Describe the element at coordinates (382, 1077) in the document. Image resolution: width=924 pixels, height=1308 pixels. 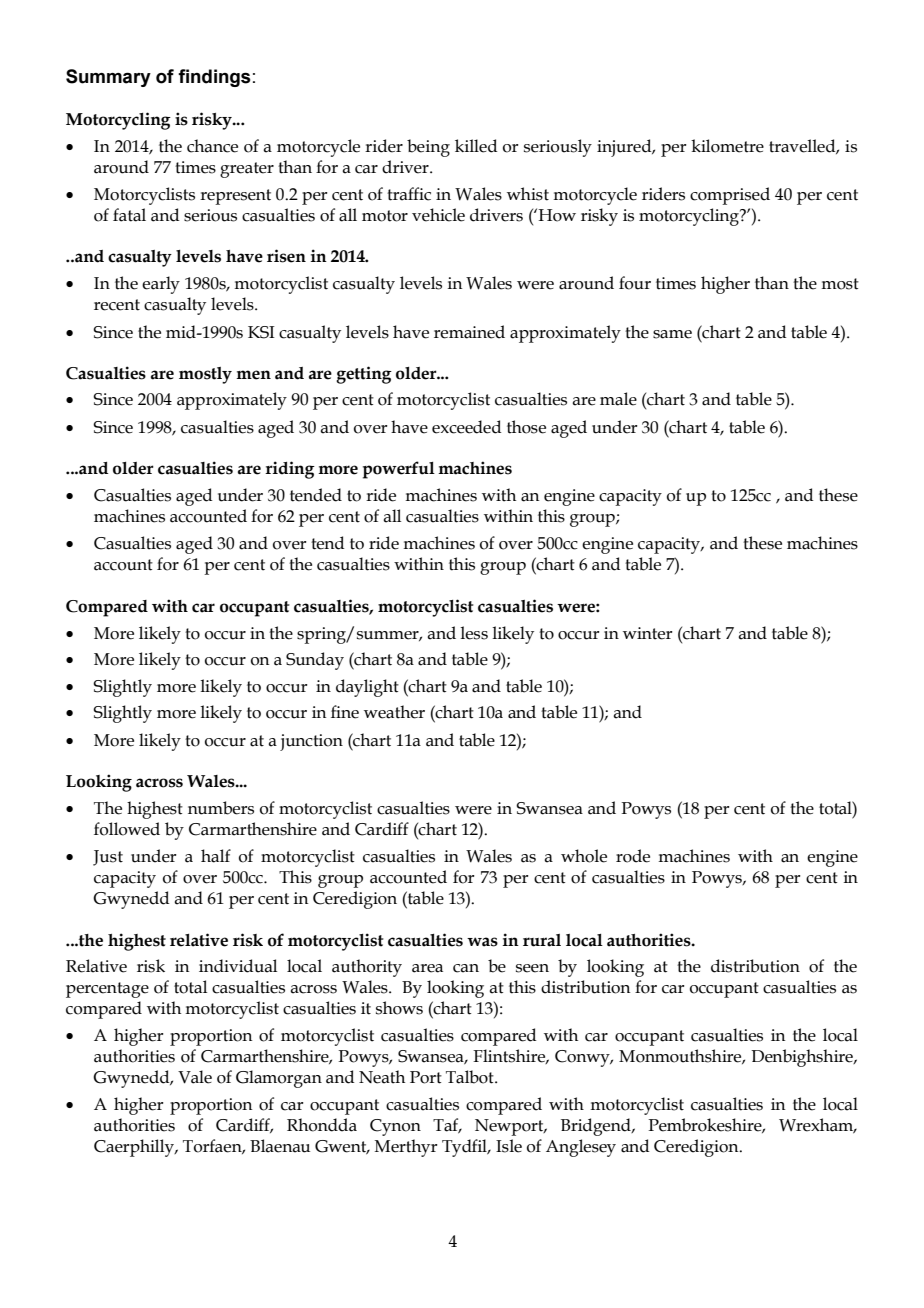
I see `Neath` at that location.
